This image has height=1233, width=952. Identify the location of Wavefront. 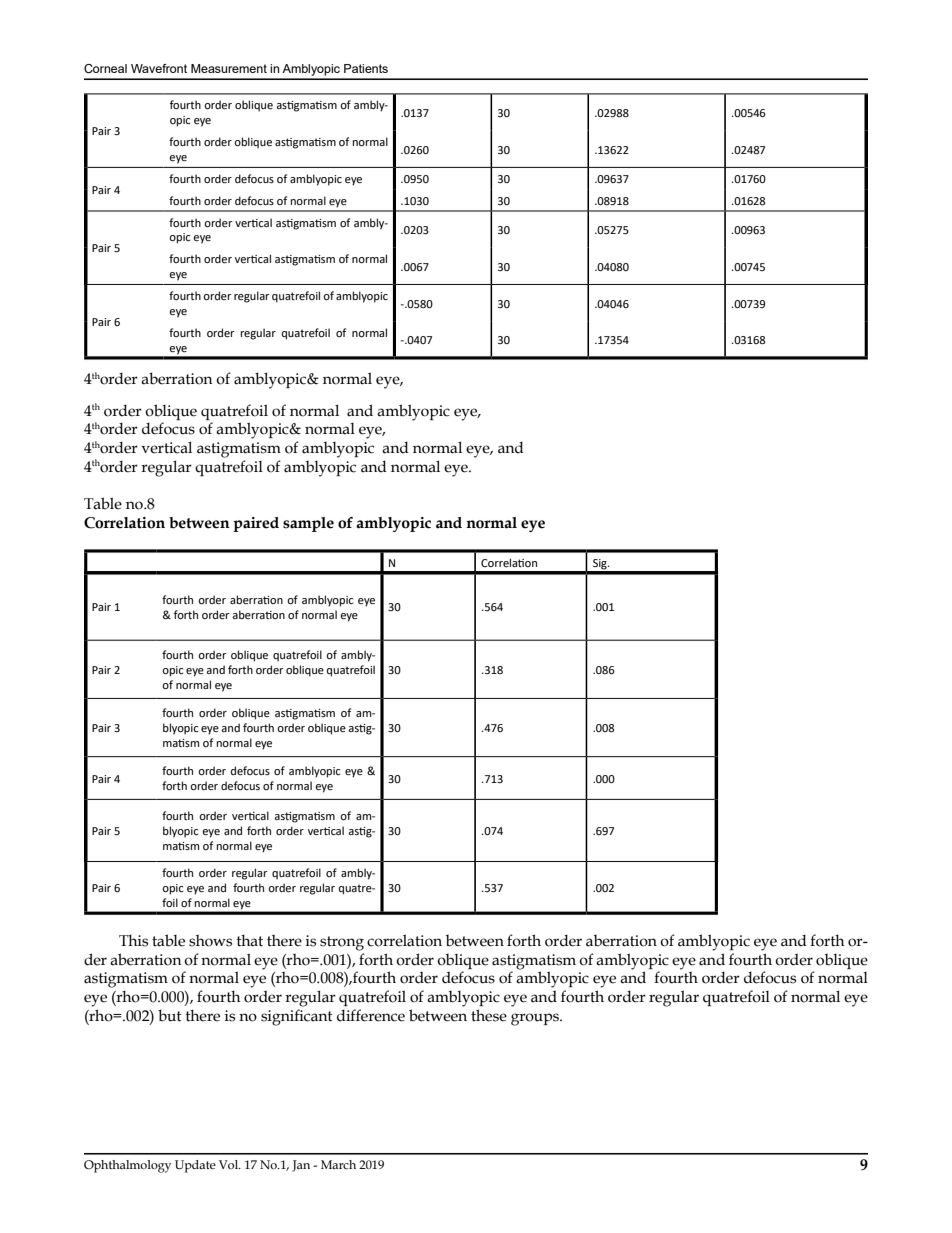
(159, 68).
